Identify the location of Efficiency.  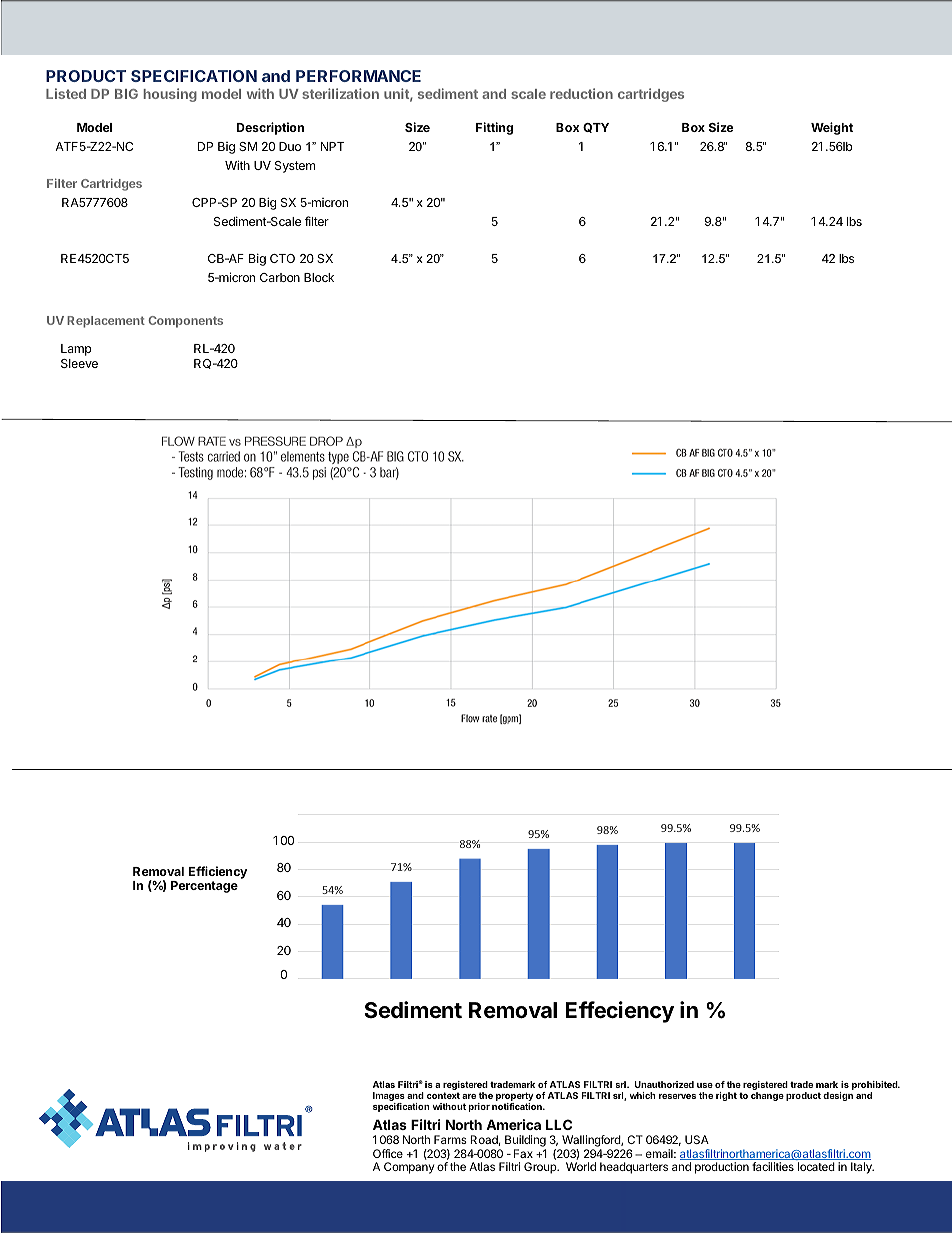
(218, 872).
